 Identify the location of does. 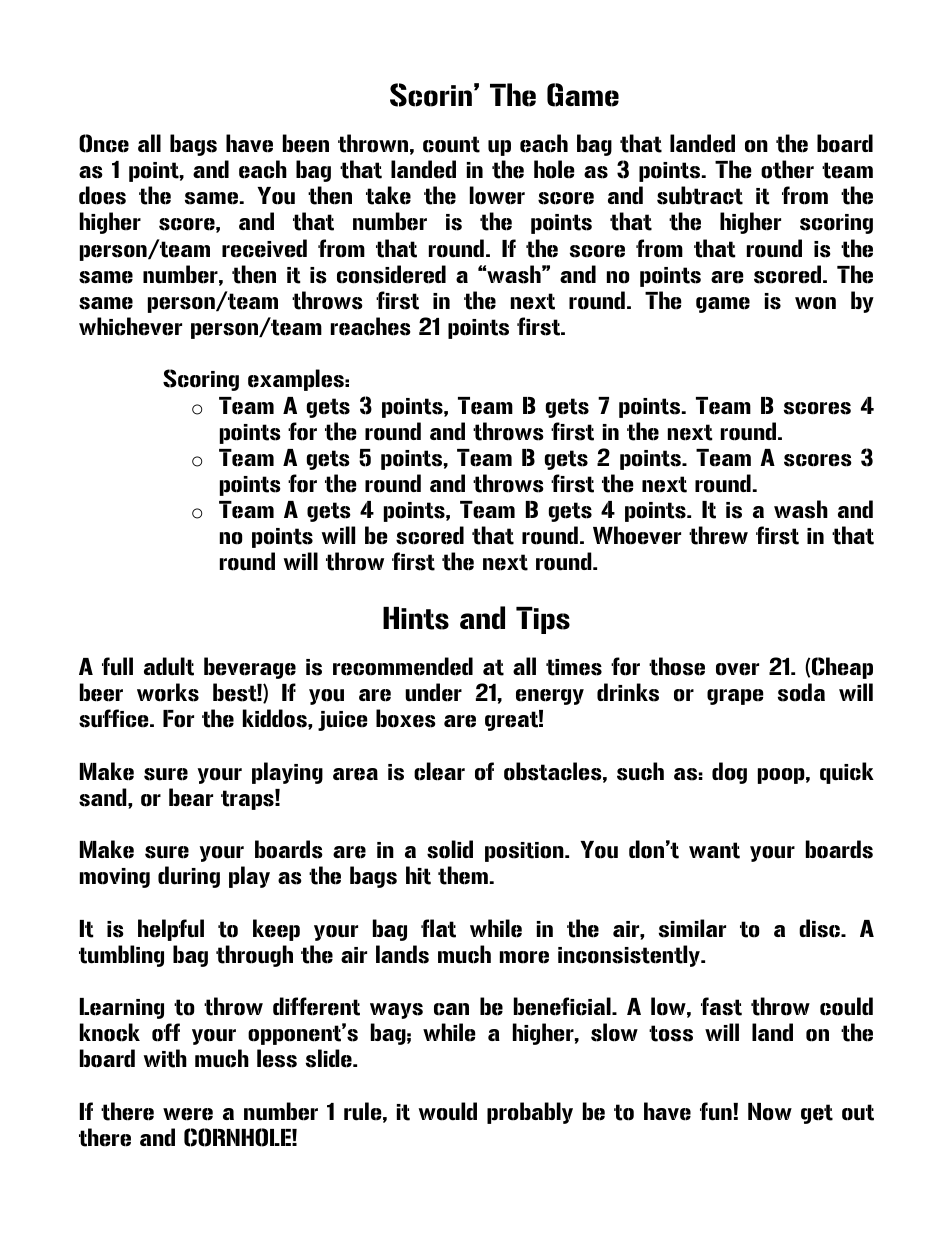
(102, 195).
